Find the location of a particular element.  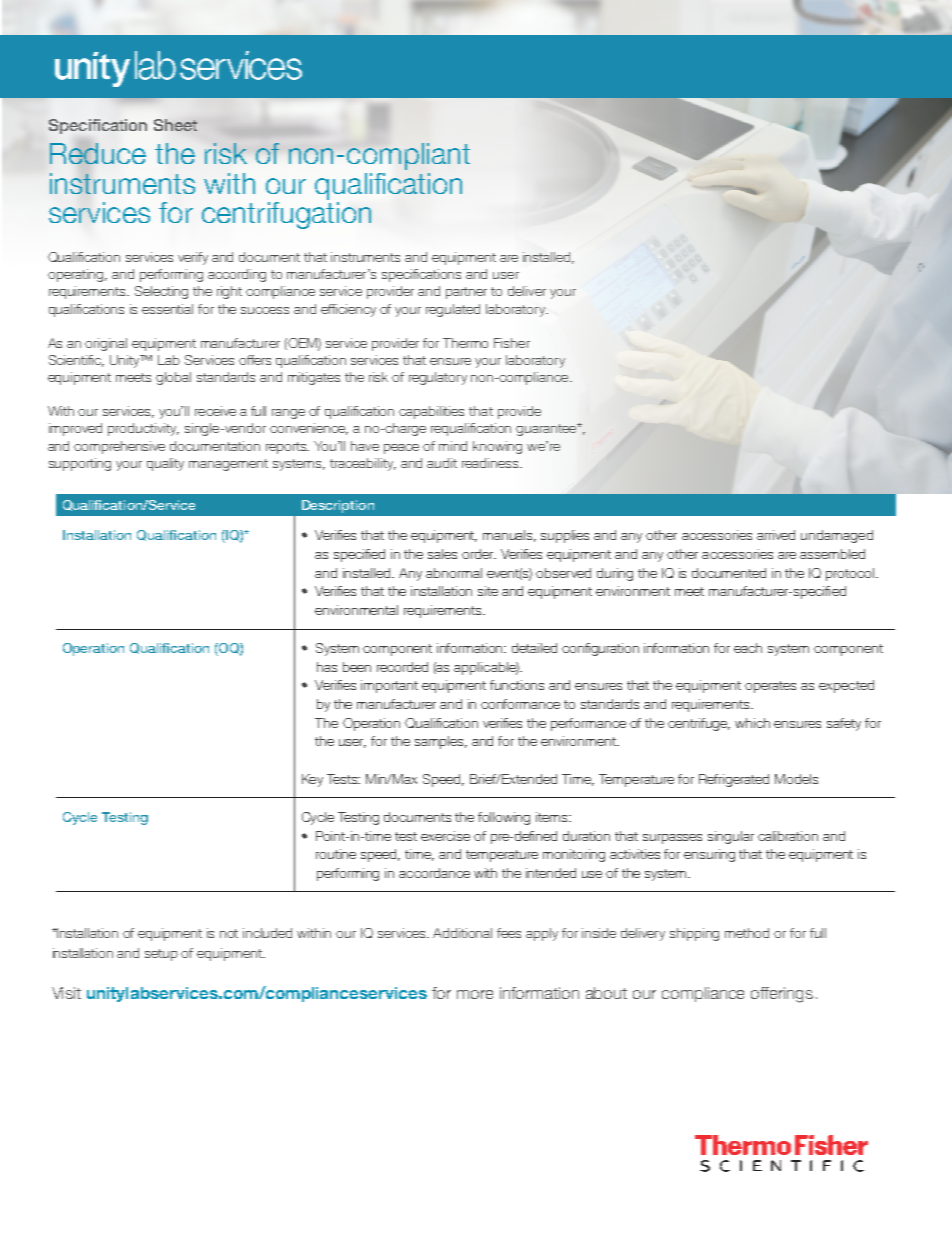

centrifugation is located at coordinates (286, 215).
